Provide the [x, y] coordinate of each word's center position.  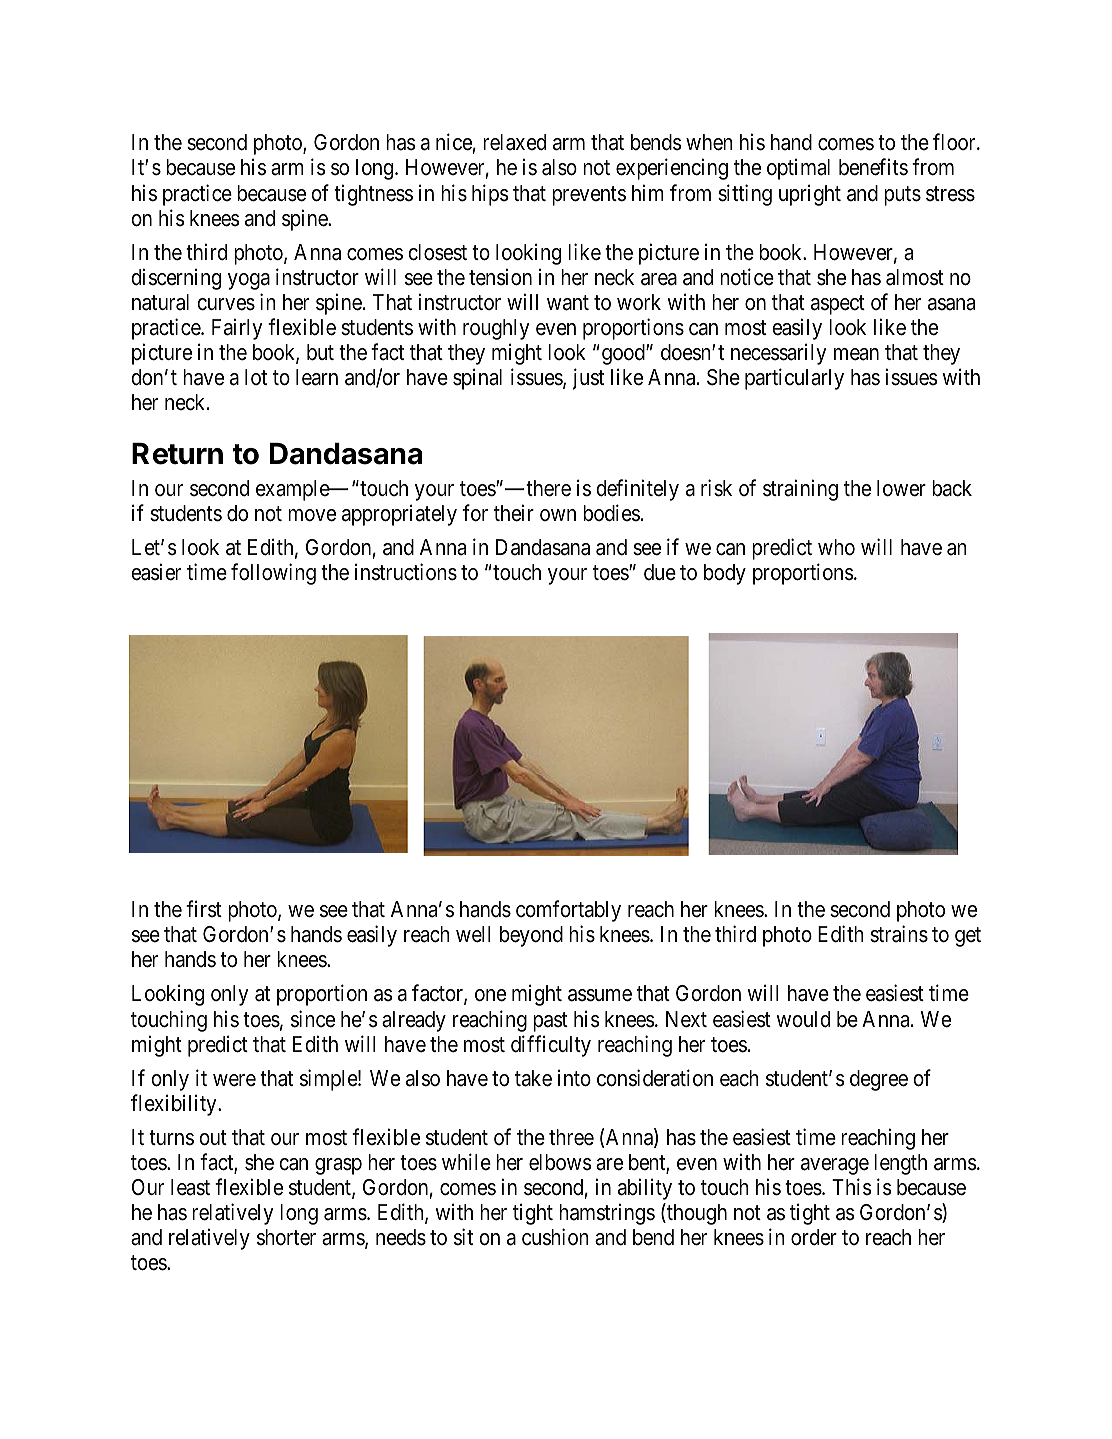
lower [901, 488]
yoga [249, 281]
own [558, 515]
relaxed [514, 142]
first [204, 909]
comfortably [568, 911]
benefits [873, 167]
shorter [286, 1237]
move [312, 515]
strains [899, 934]
